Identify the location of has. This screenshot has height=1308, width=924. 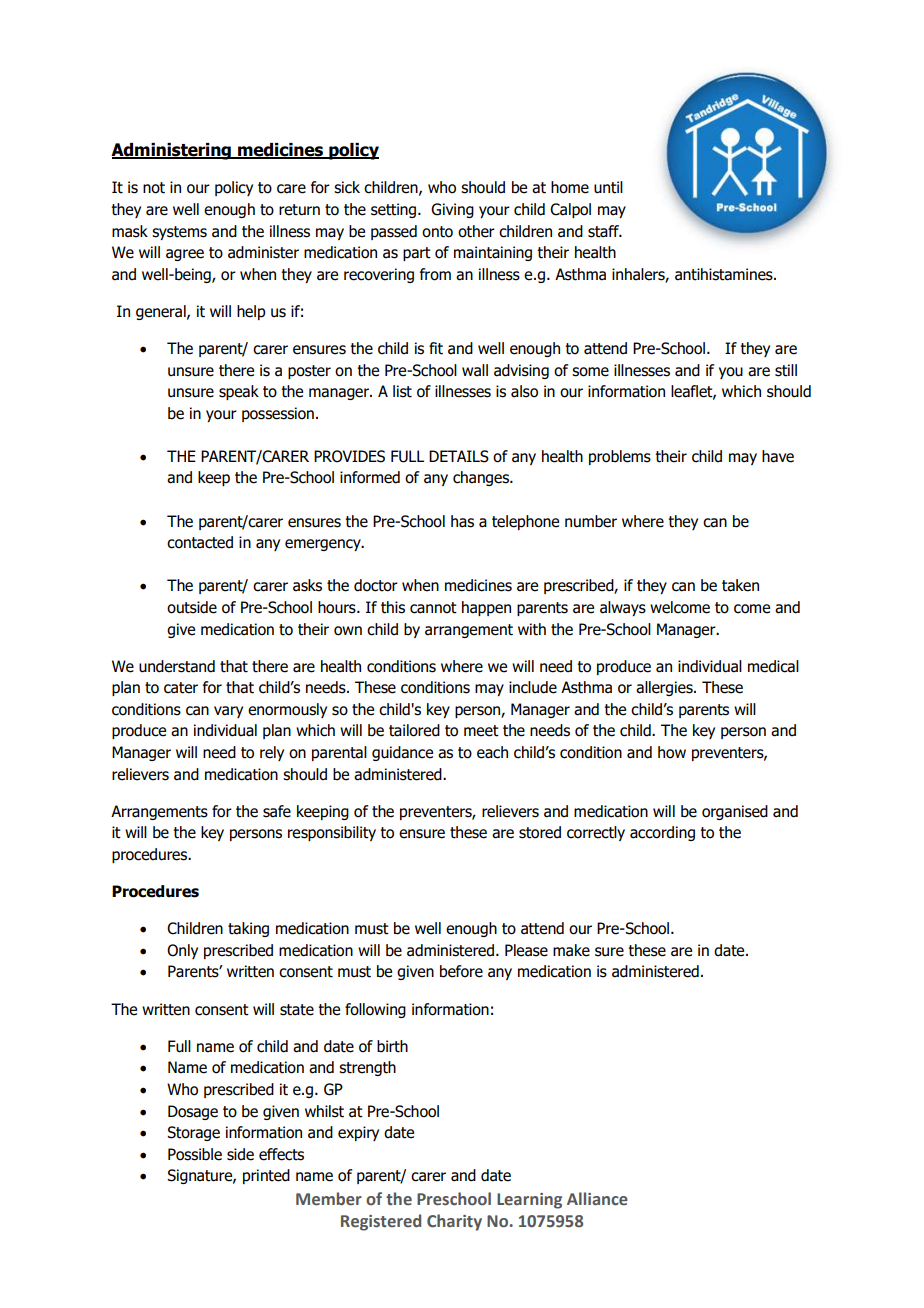
(462, 521).
